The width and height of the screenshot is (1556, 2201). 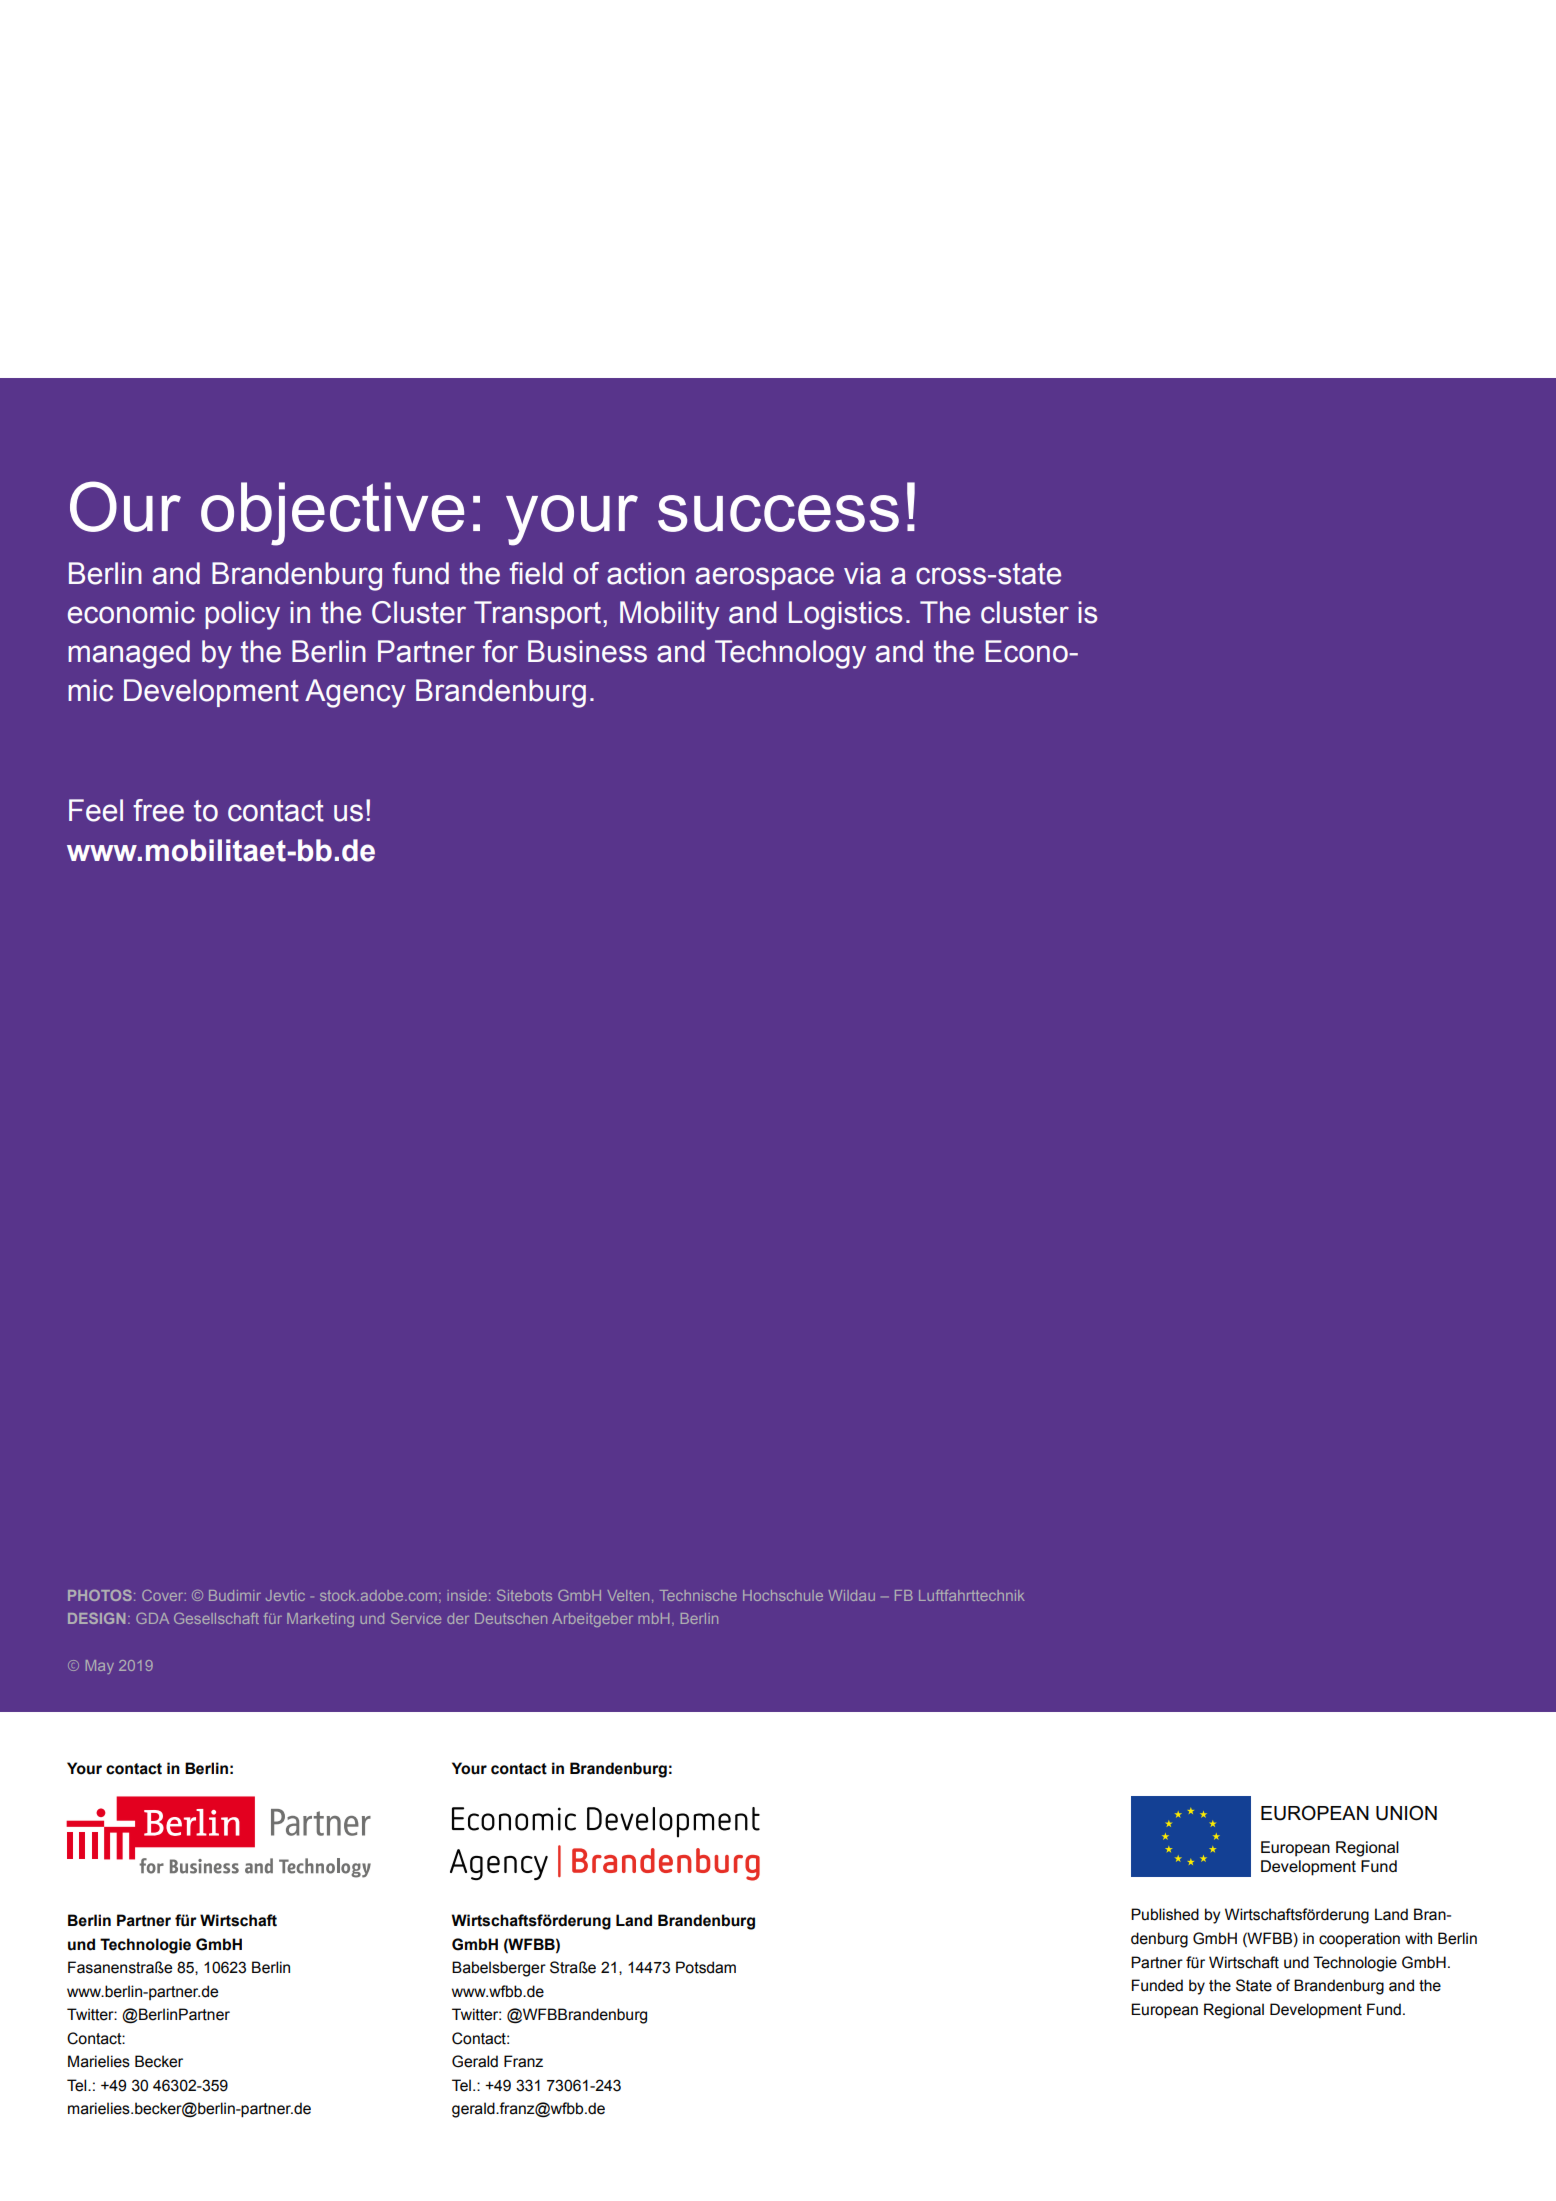 What do you see at coordinates (765, 578) in the screenshot?
I see `aerospace` at bounding box center [765, 578].
